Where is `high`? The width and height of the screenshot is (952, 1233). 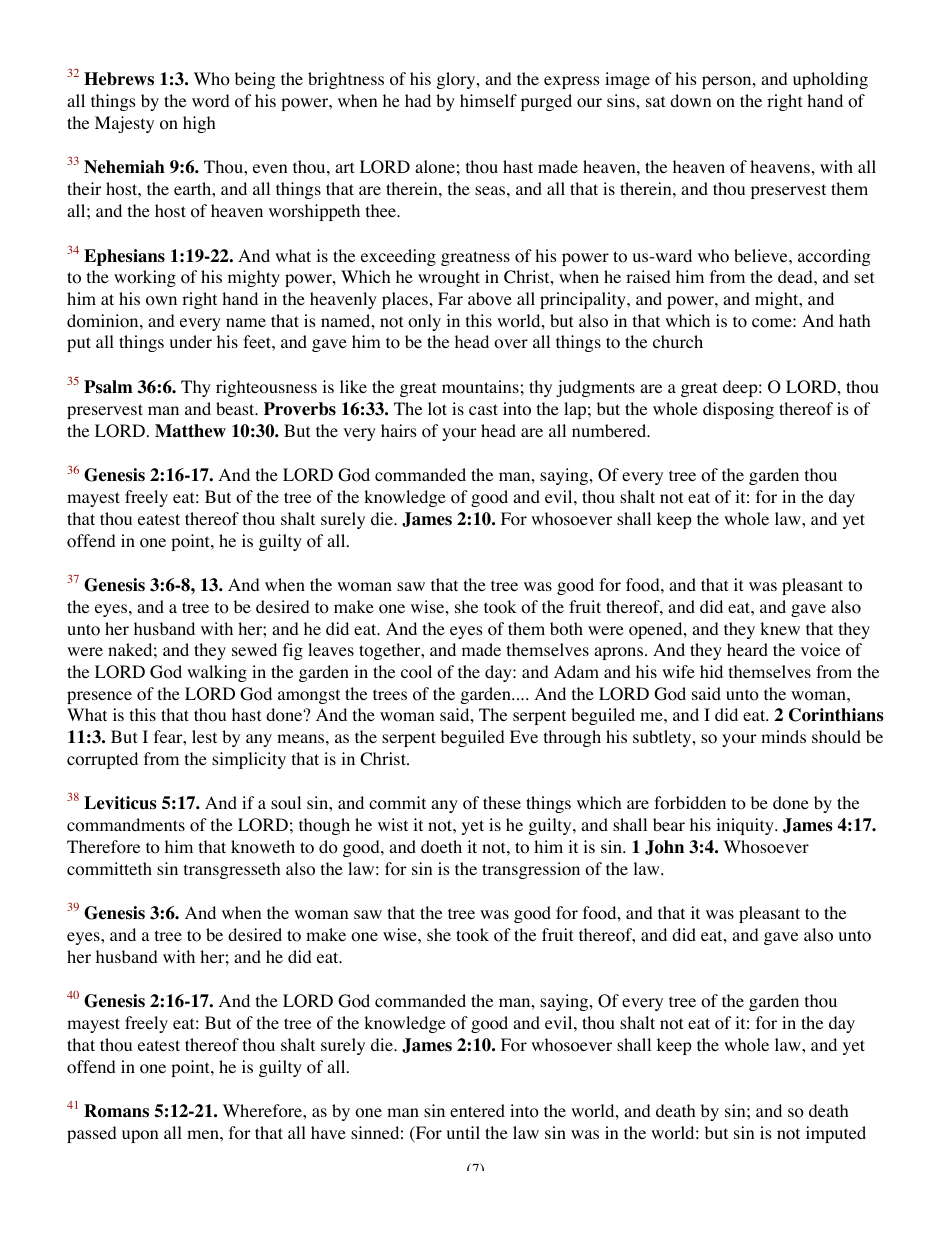
high is located at coordinates (199, 124).
